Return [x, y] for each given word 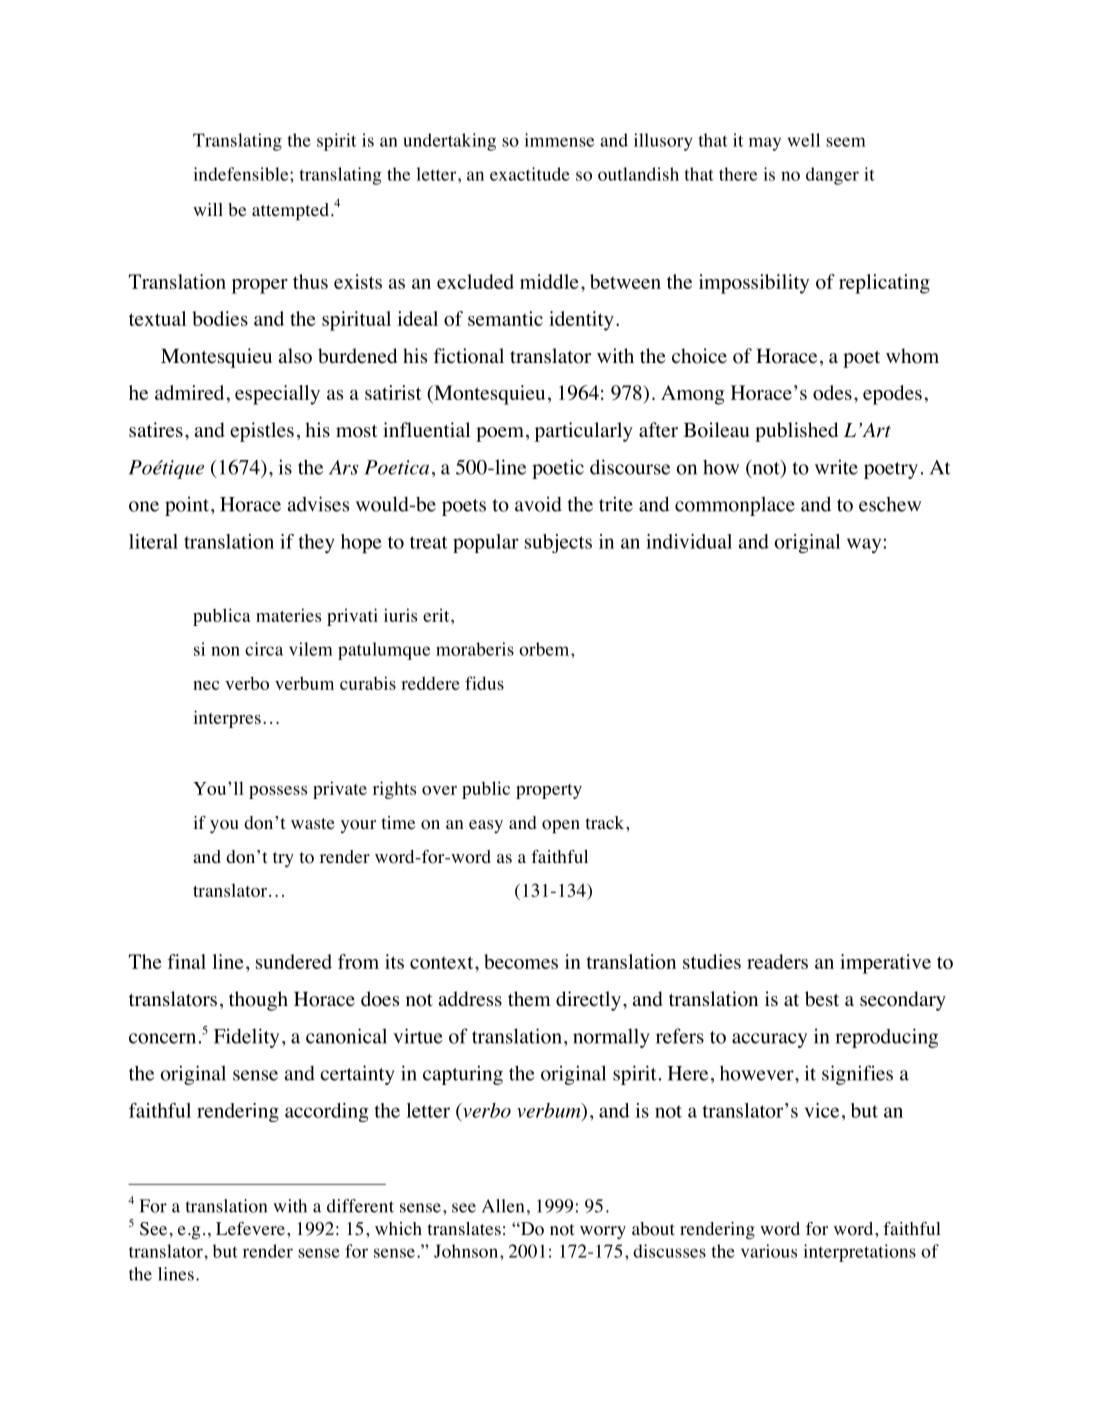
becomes [521, 961]
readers [777, 961]
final [186, 961]
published [796, 432]
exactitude [530, 174]
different [360, 1206]
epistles [262, 432]
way [865, 545]
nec [206, 685]
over [439, 790]
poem [500, 434]
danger [832, 176]
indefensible [242, 174]
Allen [503, 1206]
